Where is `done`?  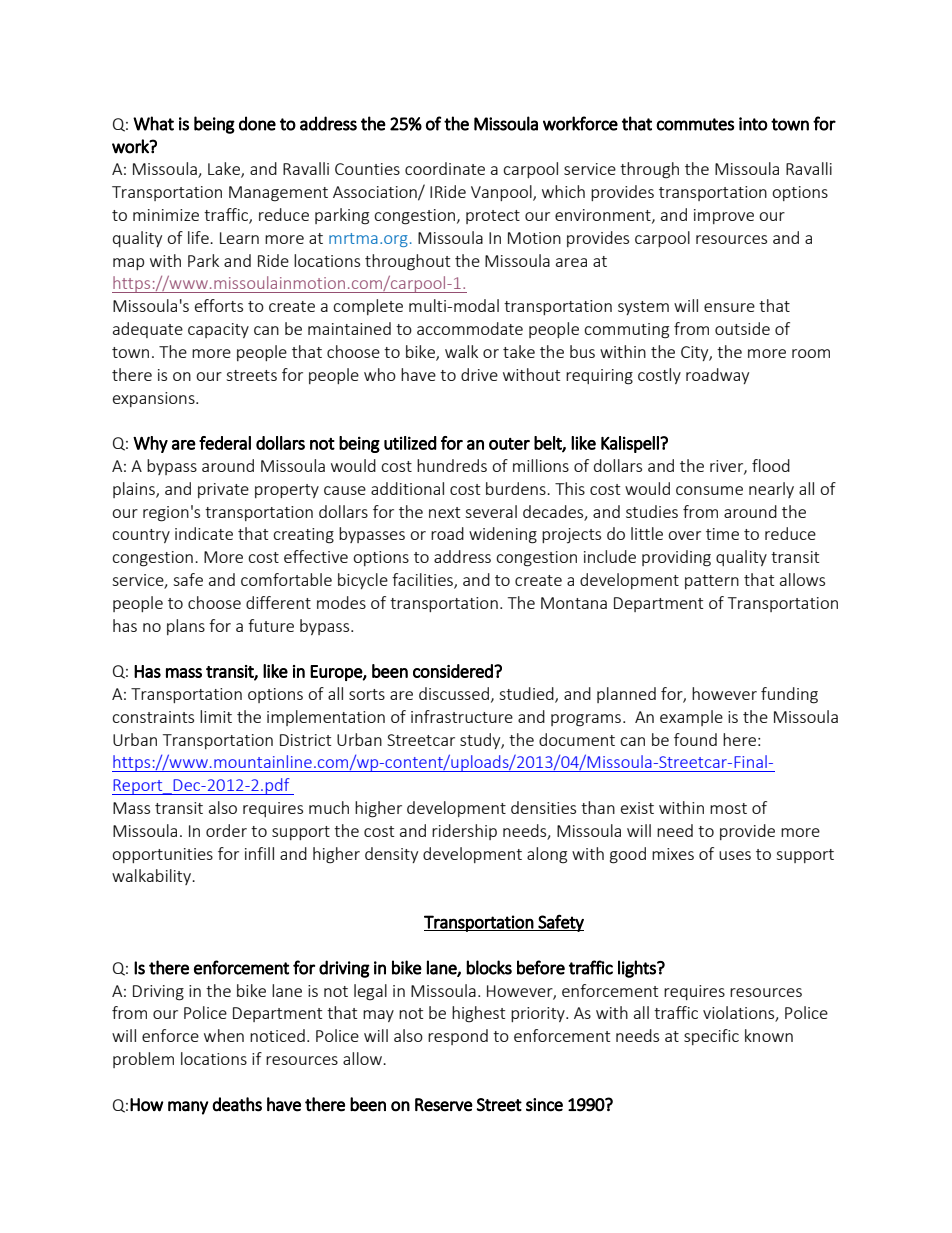
done is located at coordinates (257, 123).
